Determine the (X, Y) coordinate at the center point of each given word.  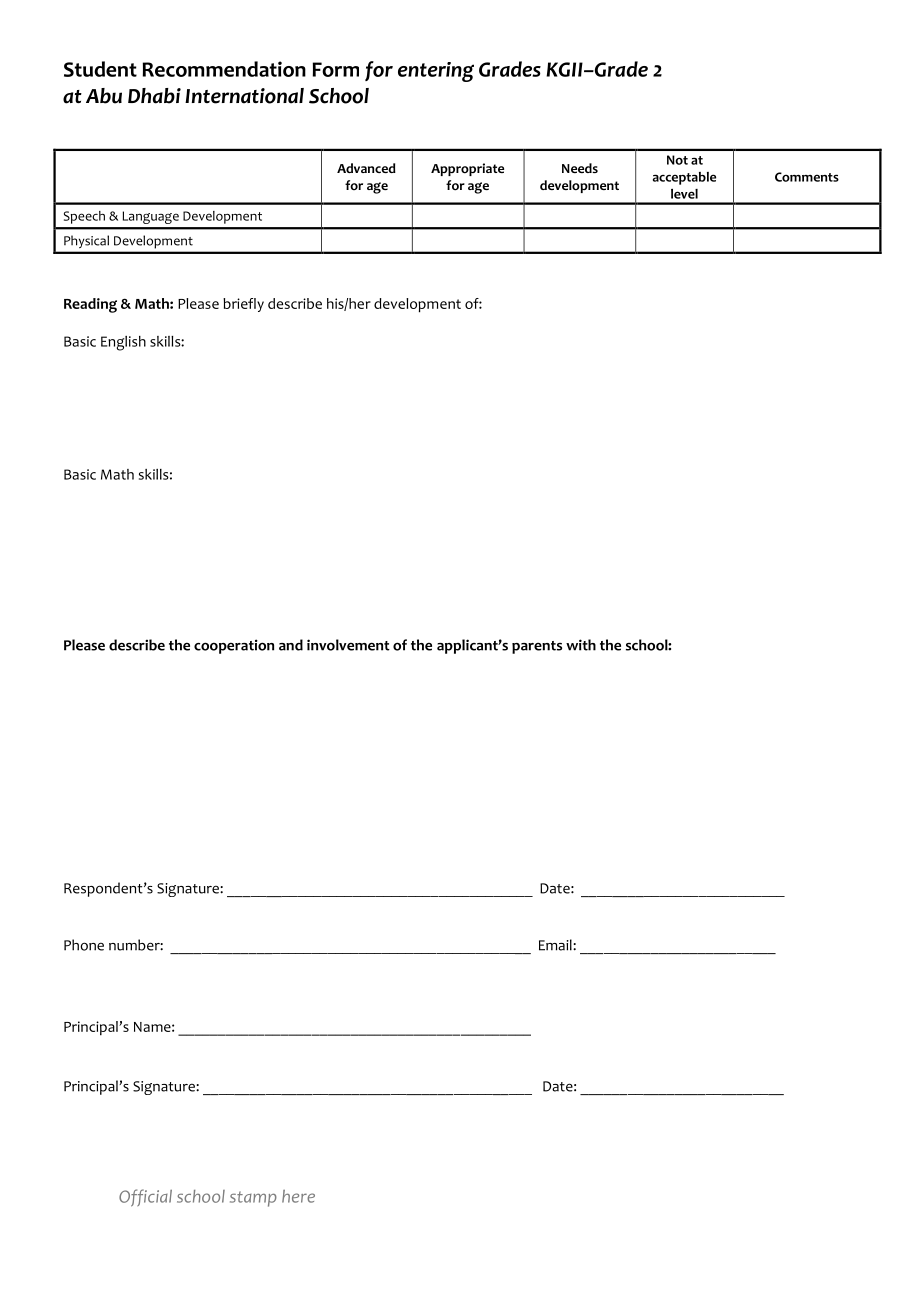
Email (556, 945)
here (298, 1196)
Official (145, 1198)
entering (436, 72)
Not (677, 160)
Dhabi (154, 96)
